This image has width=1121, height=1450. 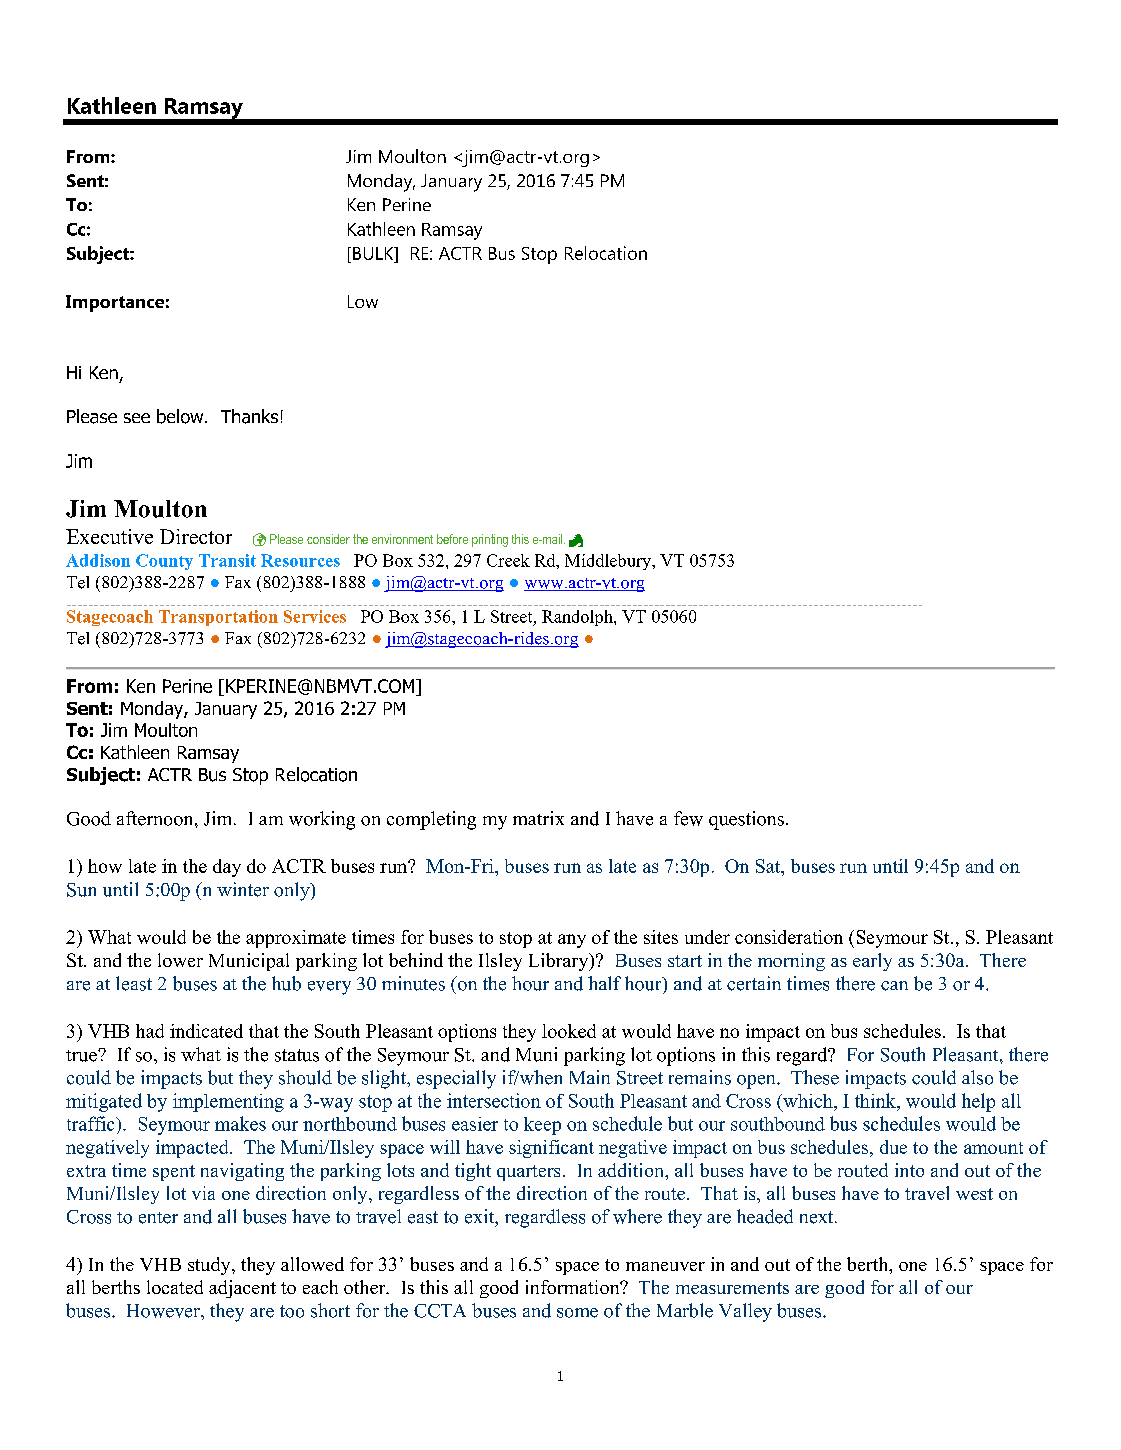 What do you see at coordinates (609, 562) in the image?
I see `Middlebury` at bounding box center [609, 562].
